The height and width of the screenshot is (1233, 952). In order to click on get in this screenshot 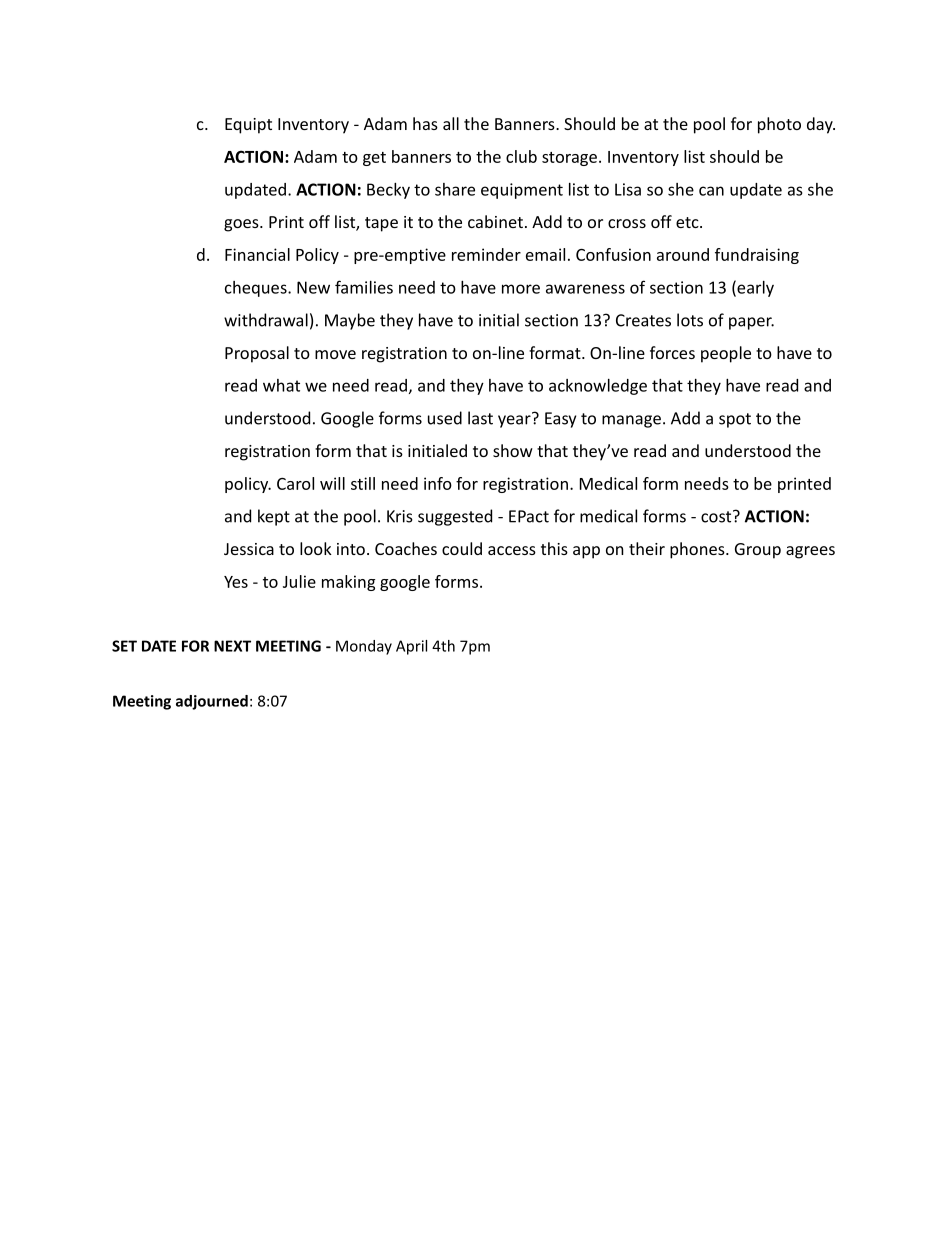, I will do `click(374, 159)`.
